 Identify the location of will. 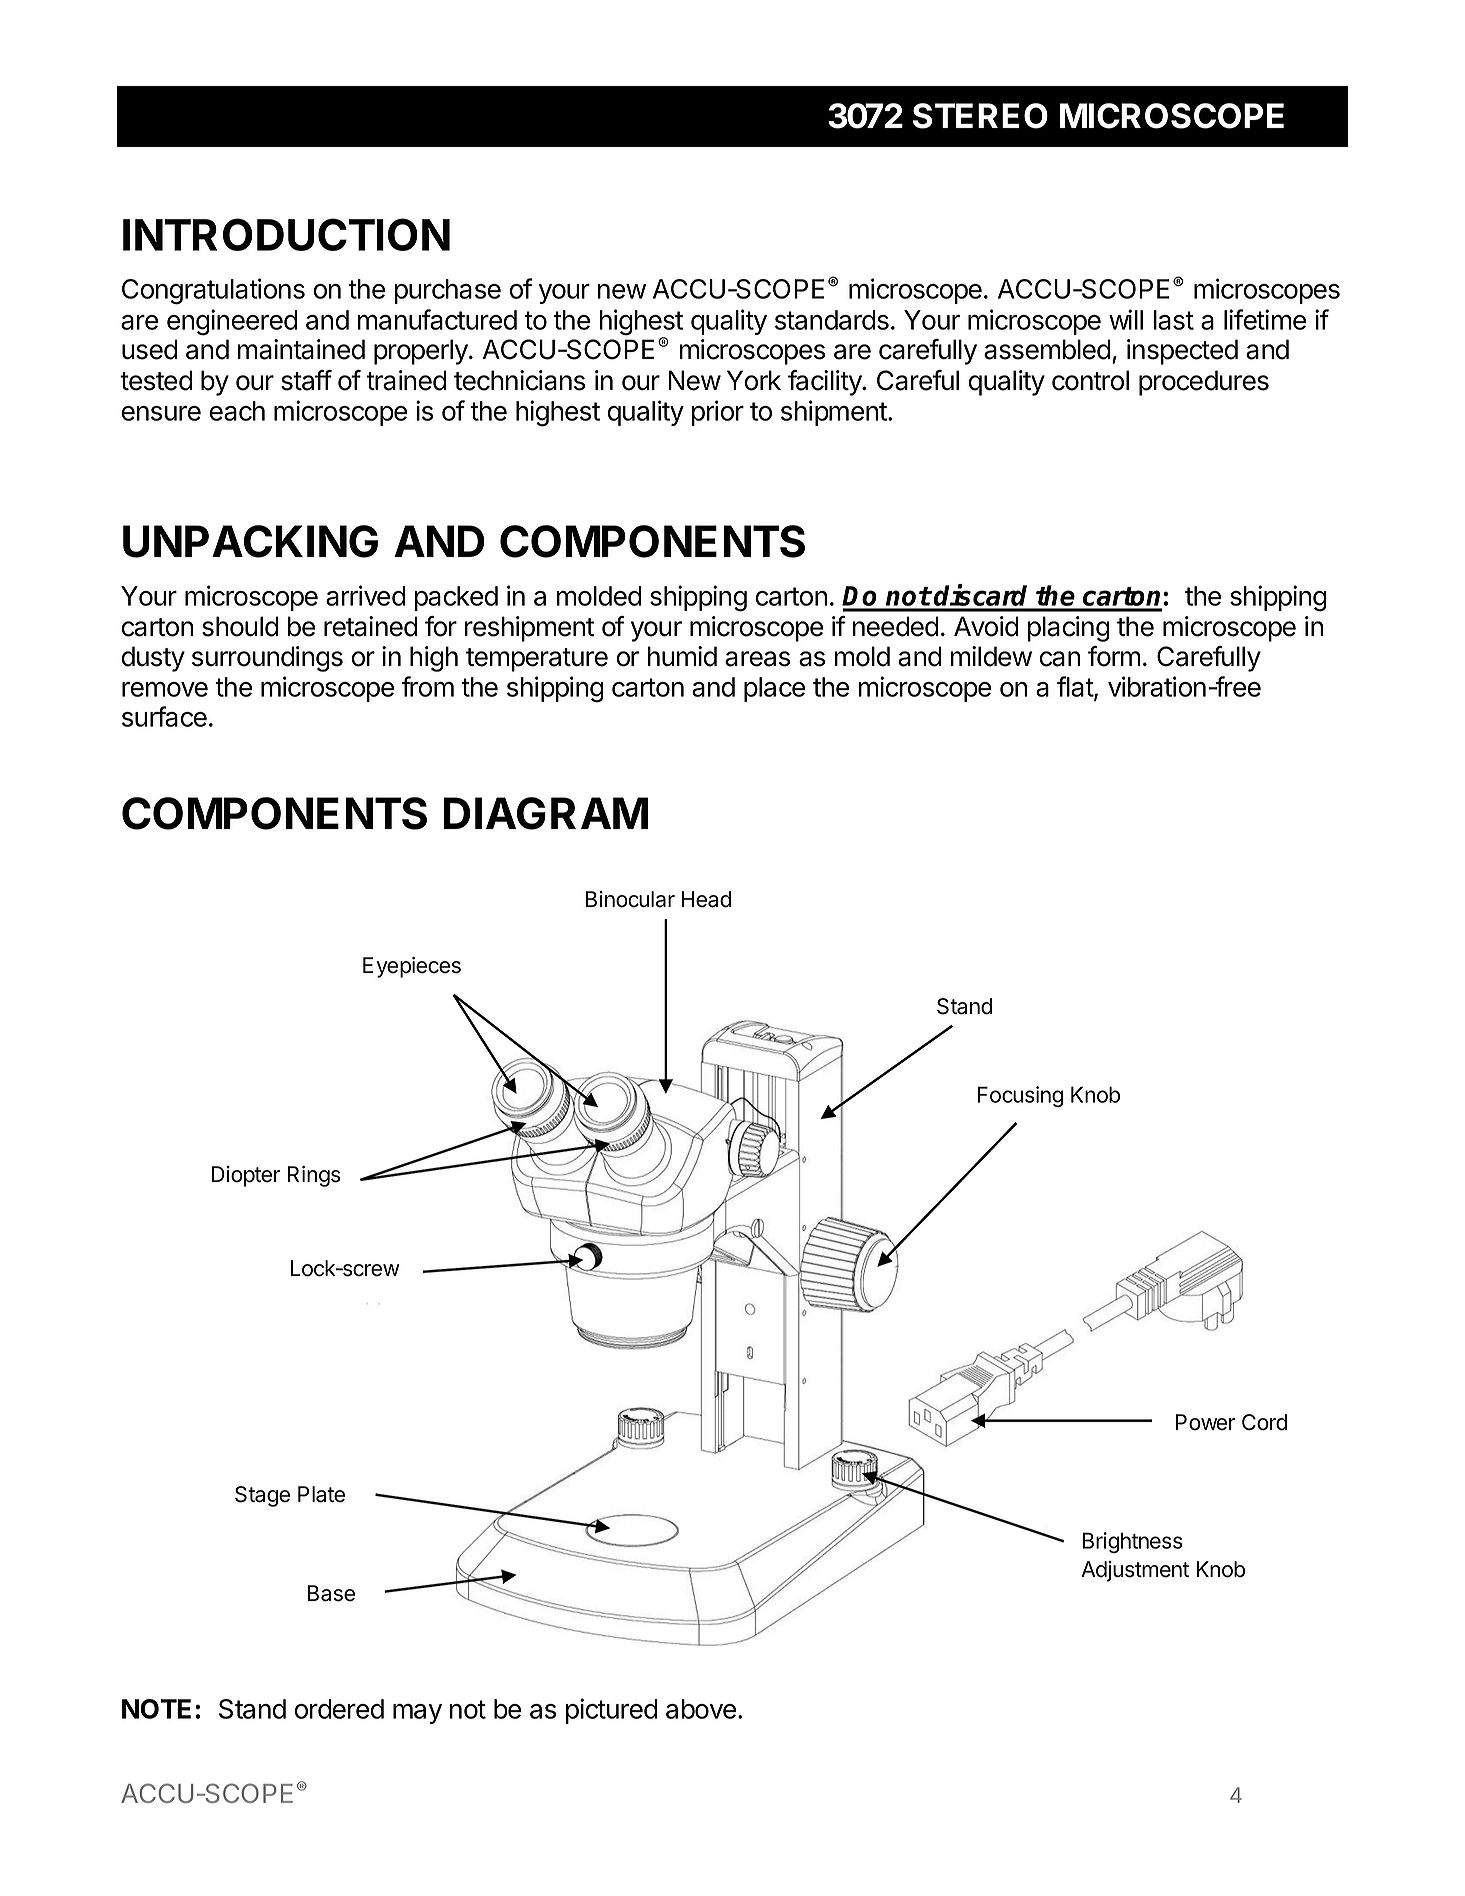
(1126, 319).
